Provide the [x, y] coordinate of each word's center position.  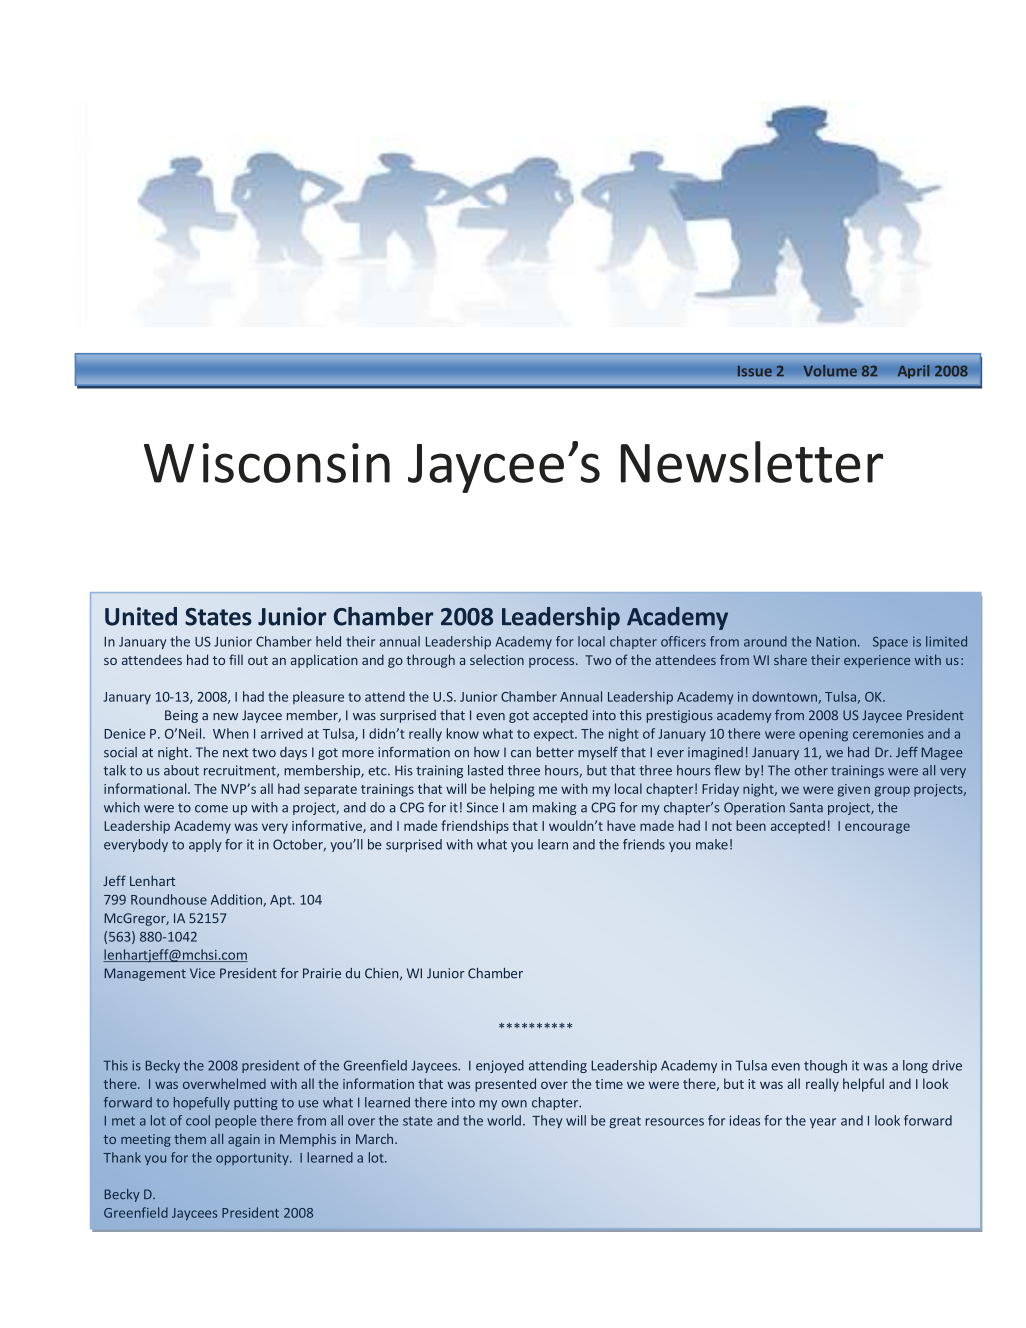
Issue [754, 371]
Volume [830, 371]
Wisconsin [267, 463]
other [811, 770]
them [190, 1139]
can [521, 754]
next [236, 753]
